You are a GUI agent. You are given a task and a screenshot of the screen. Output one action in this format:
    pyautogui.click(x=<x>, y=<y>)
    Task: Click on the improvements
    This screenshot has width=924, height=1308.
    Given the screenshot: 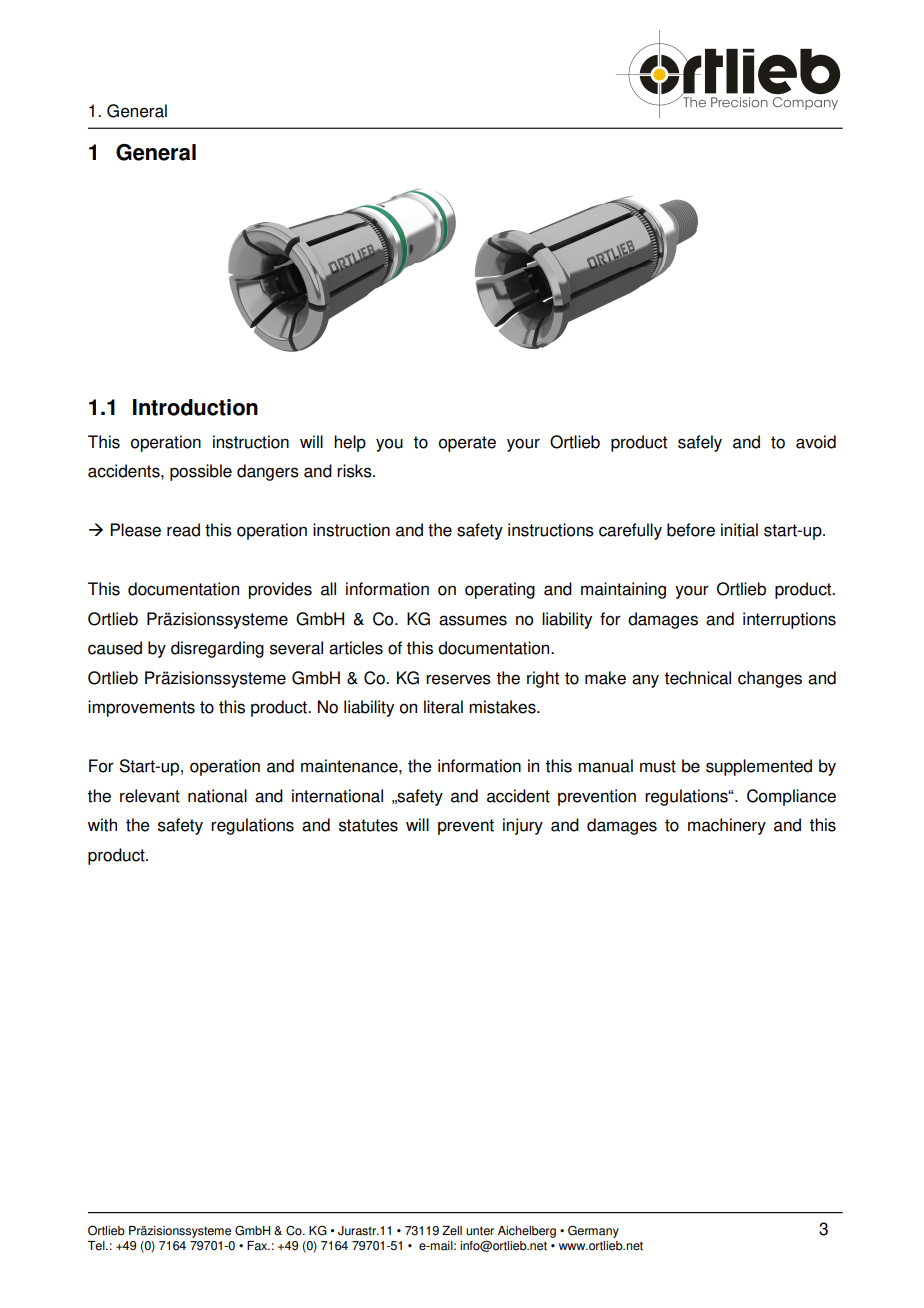 What is the action you would take?
    pyautogui.click(x=141, y=708)
